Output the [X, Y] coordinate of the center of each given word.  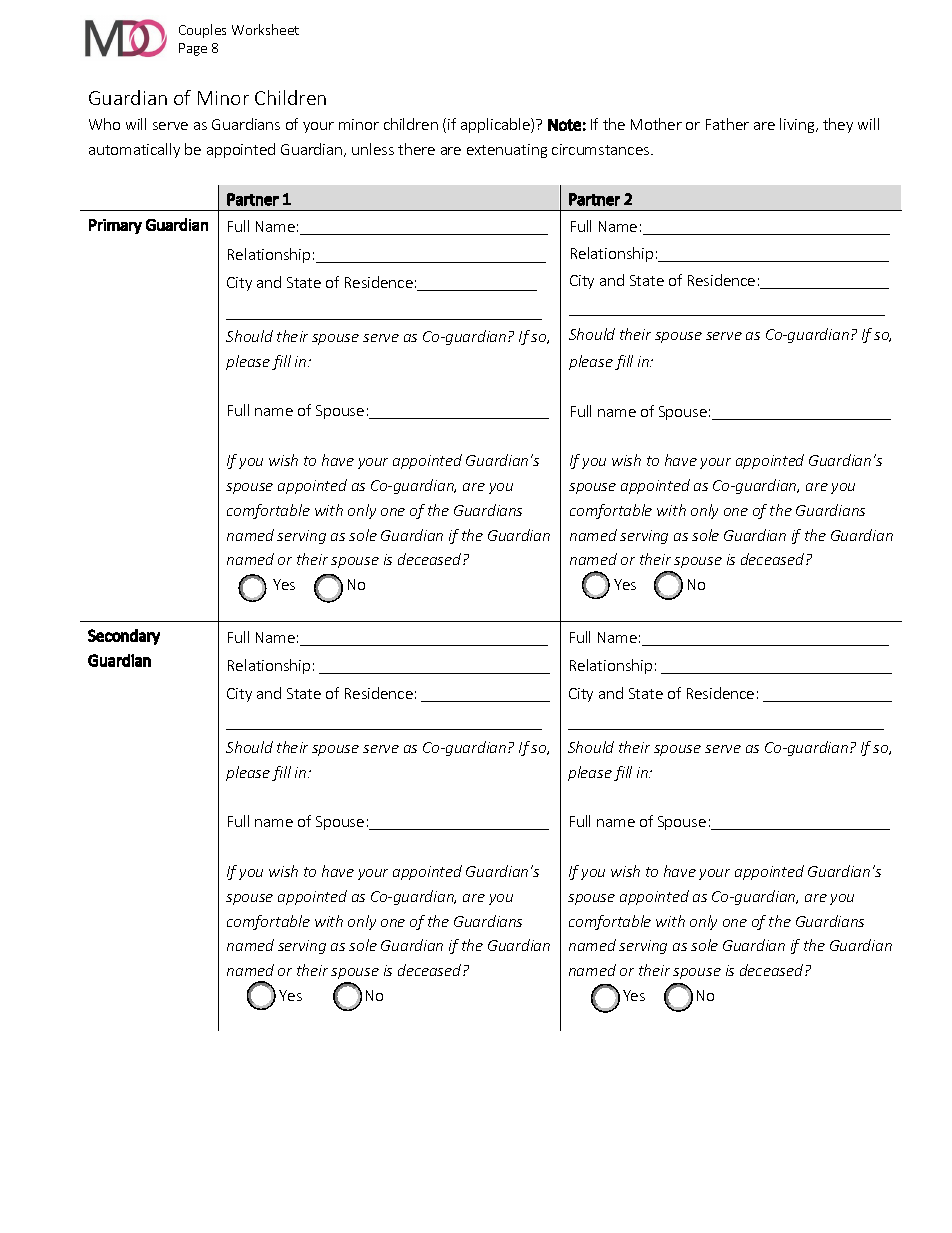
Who [104, 124]
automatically [134, 150]
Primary [115, 226]
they [838, 125]
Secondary [124, 637]
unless [373, 149]
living [798, 125]
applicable [496, 125]
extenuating [507, 151]
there [416, 149]
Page [193, 49]
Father [727, 124]
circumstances [602, 149]
